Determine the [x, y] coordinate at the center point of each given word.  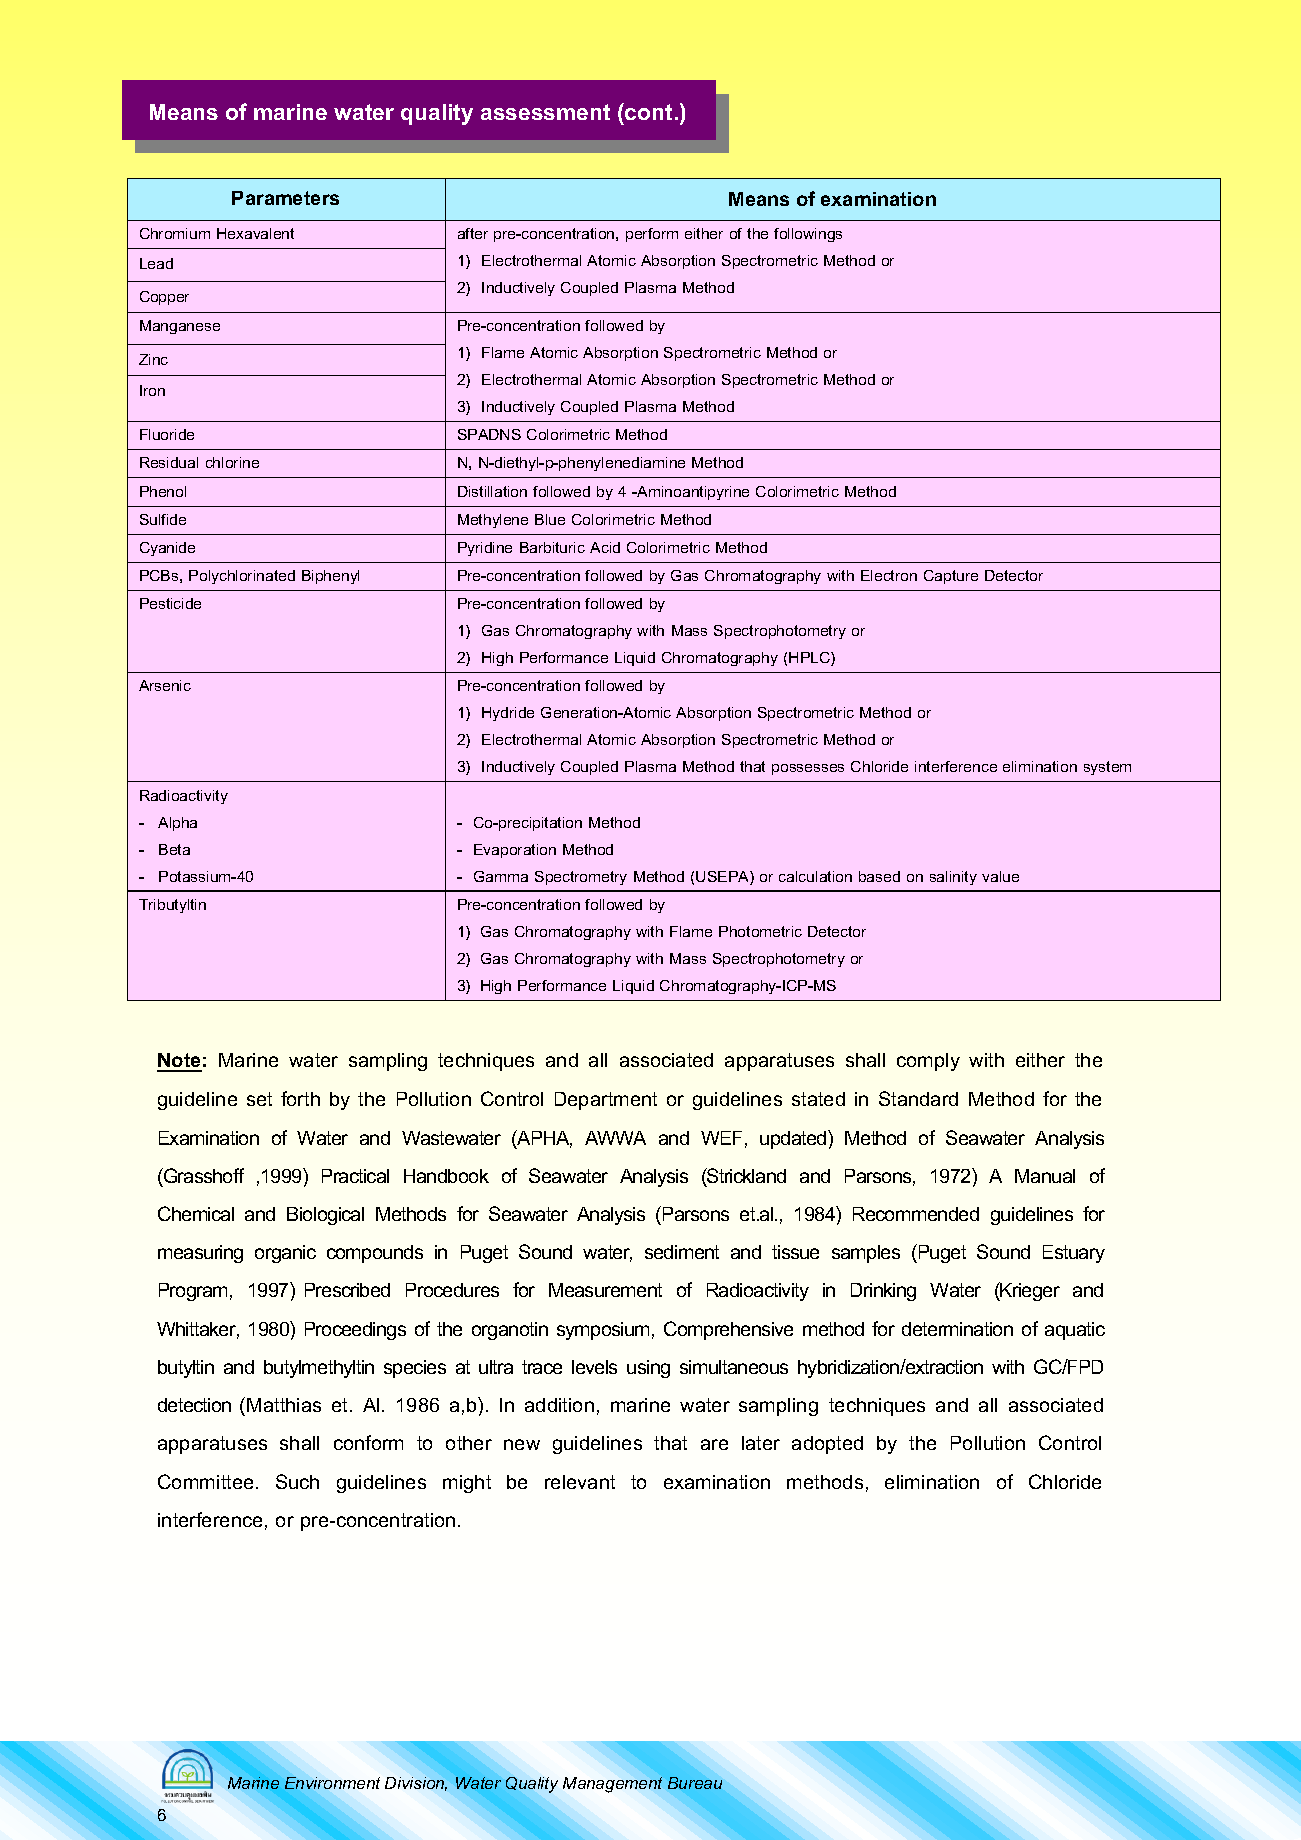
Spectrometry [581, 878]
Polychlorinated [242, 577]
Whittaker [198, 1330]
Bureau [695, 1783]
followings [808, 235]
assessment [545, 112]
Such [297, 1481]
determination [957, 1329]
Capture [951, 577]
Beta [174, 849]
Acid [605, 547]
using [648, 1369]
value [1000, 876]
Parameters [285, 198]
